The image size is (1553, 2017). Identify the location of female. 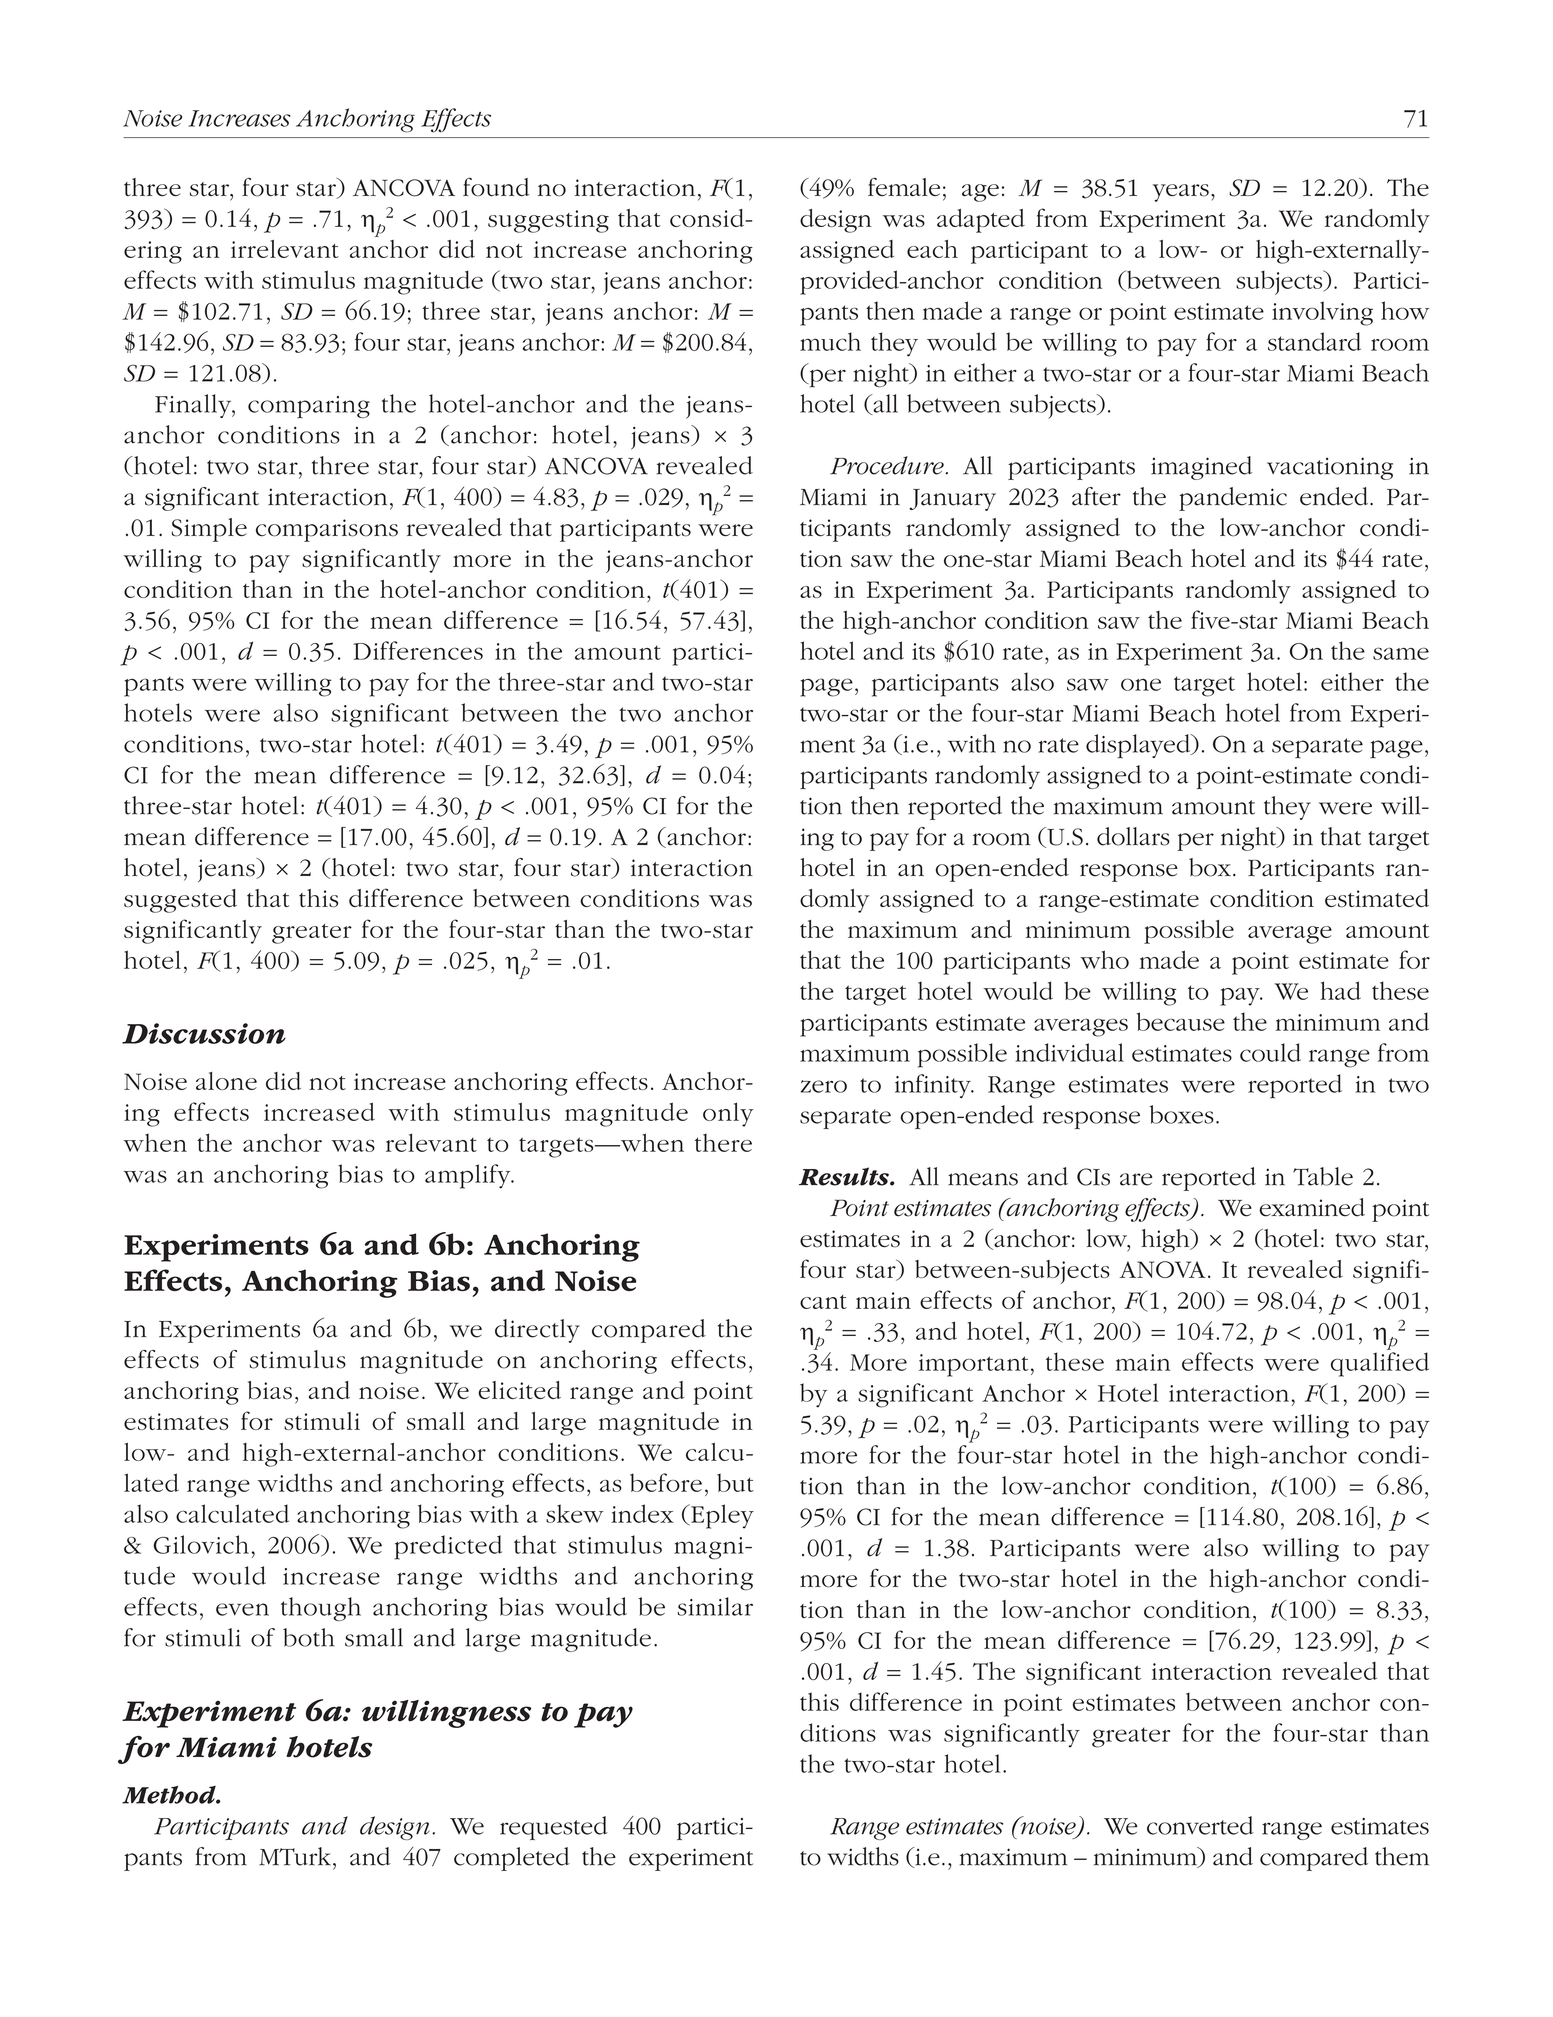
(904, 186).
